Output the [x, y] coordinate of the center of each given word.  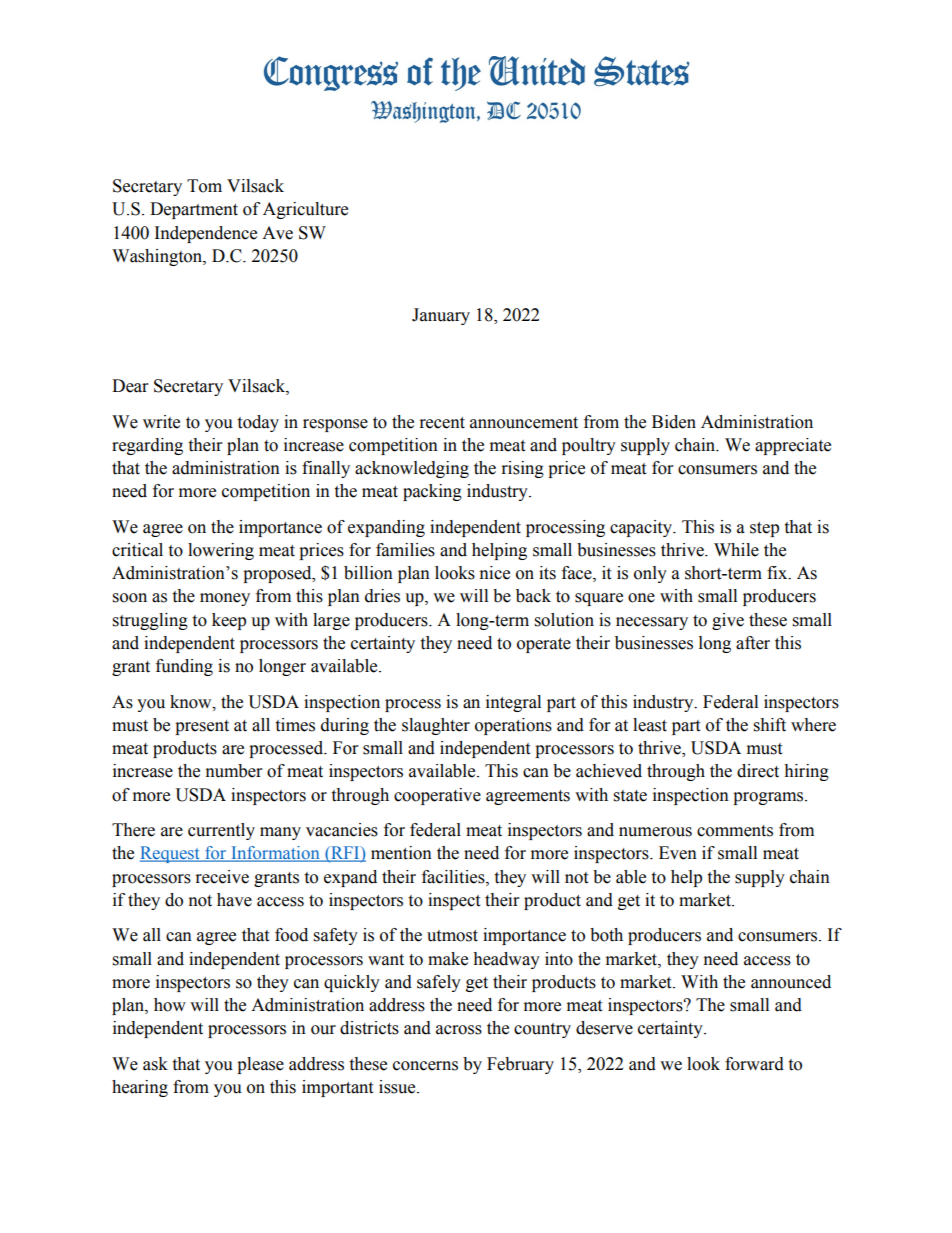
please [260, 1065]
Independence [206, 234]
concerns [425, 1066]
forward [754, 1064]
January [441, 316]
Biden [674, 422]
